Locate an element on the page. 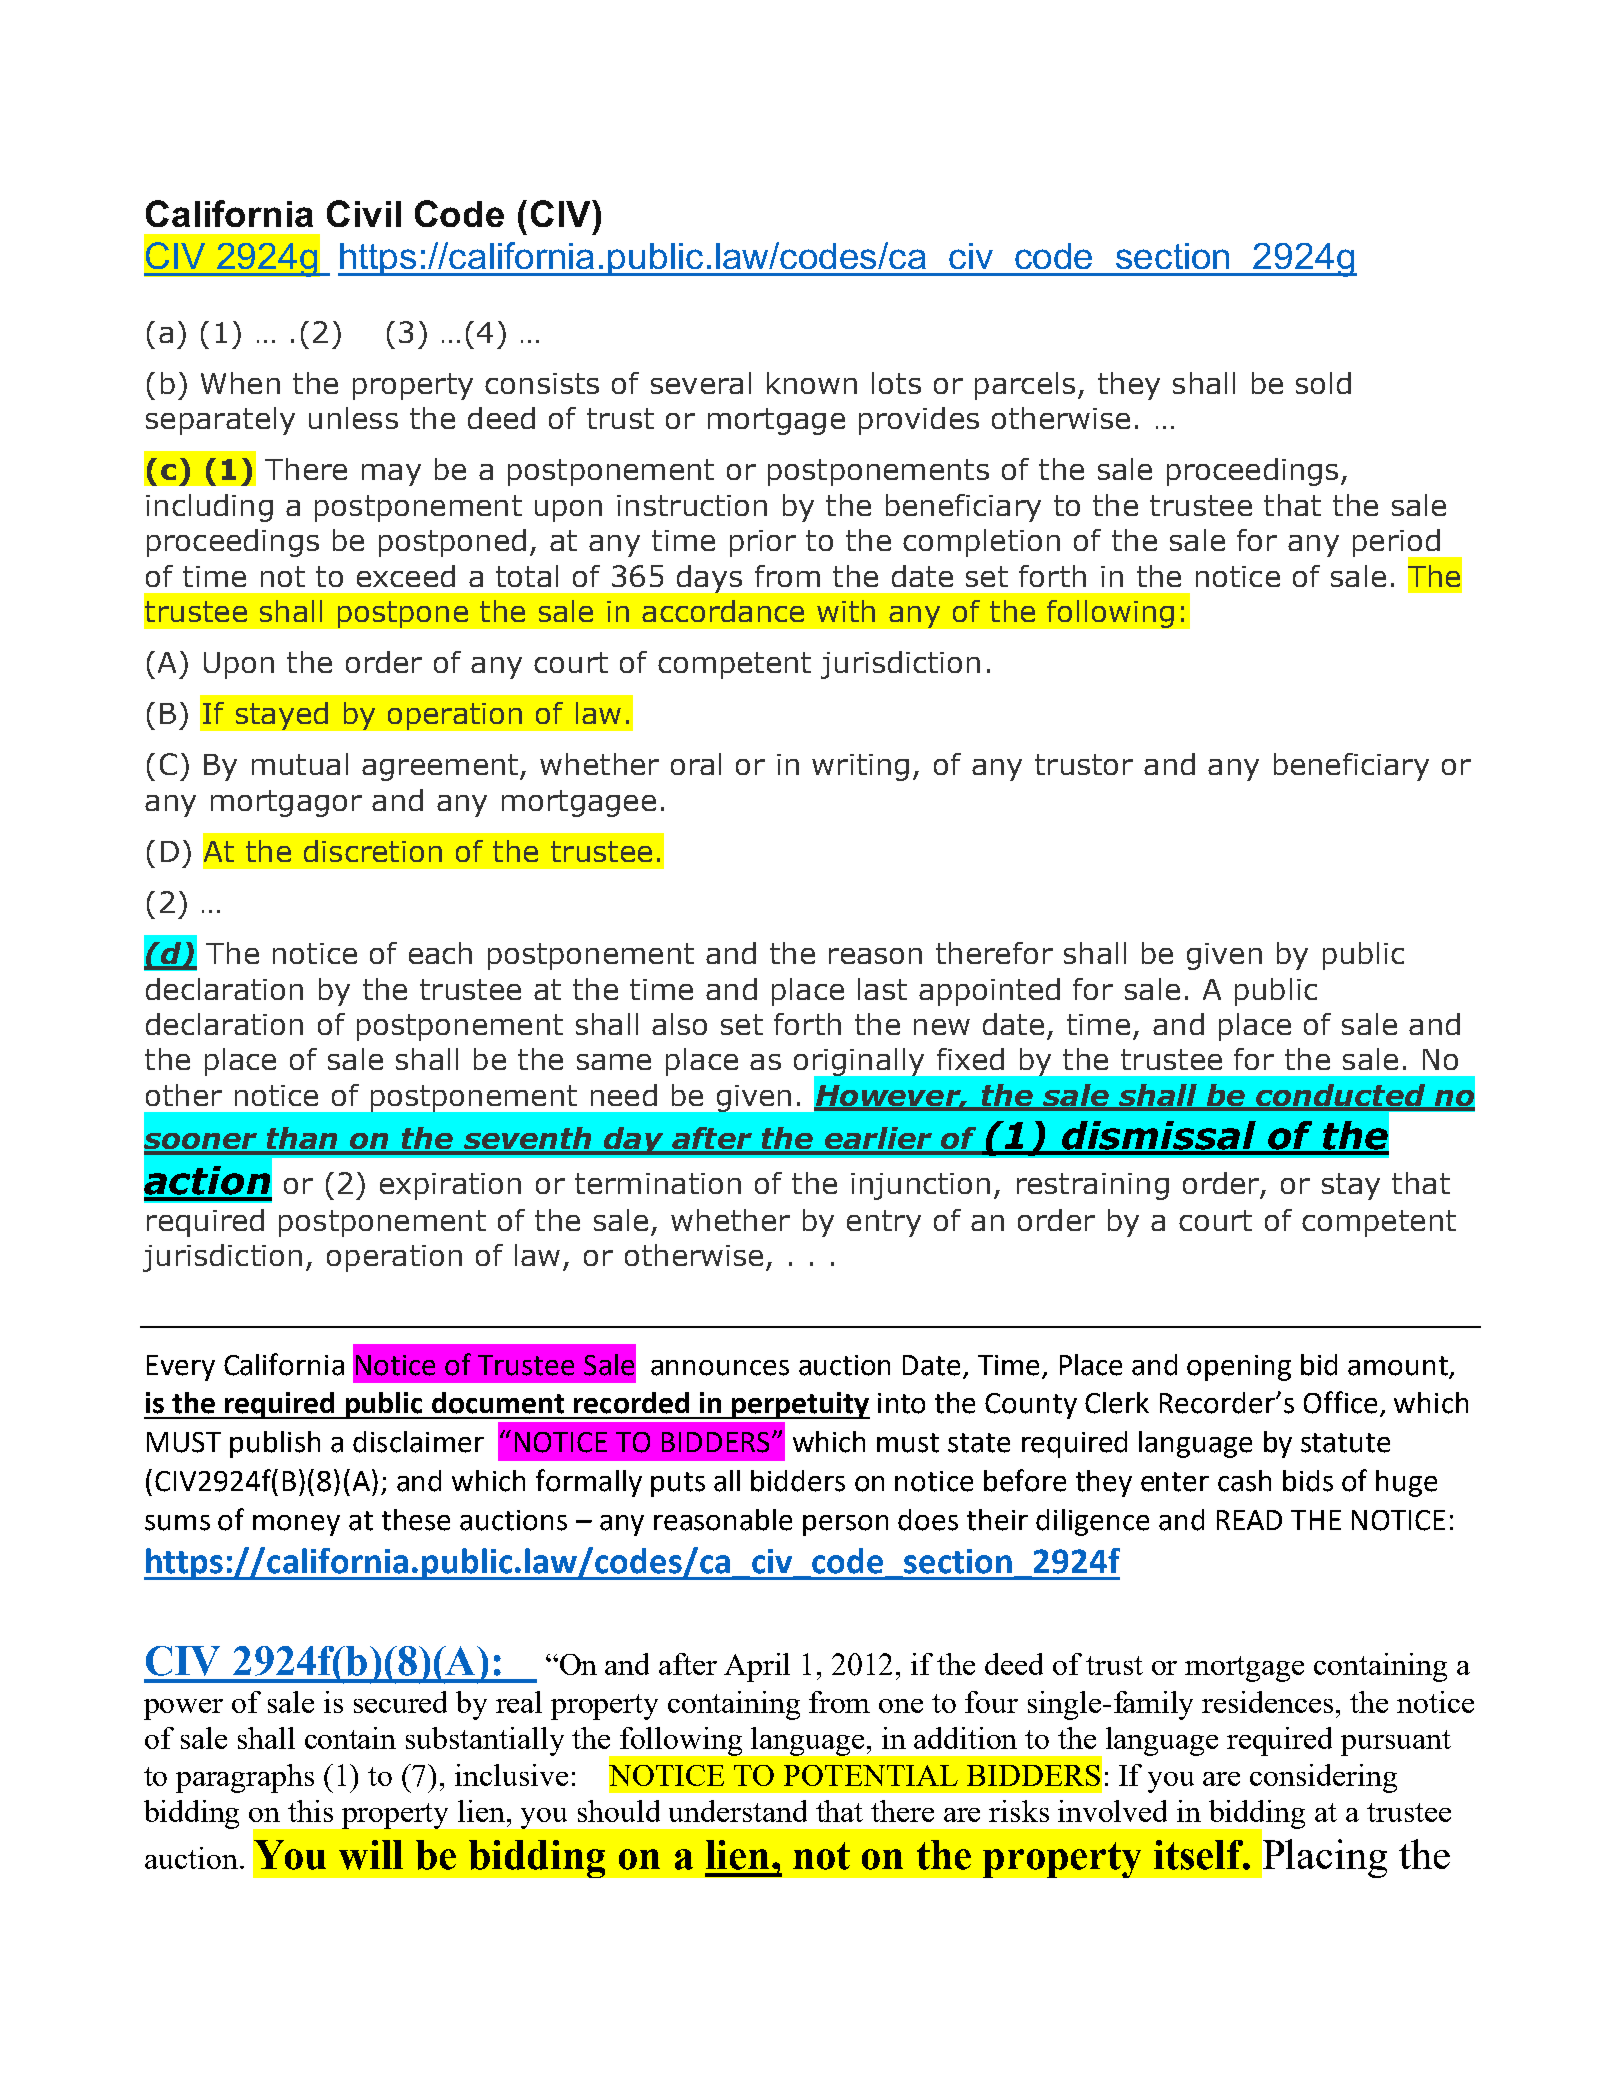  last is located at coordinates (882, 989).
